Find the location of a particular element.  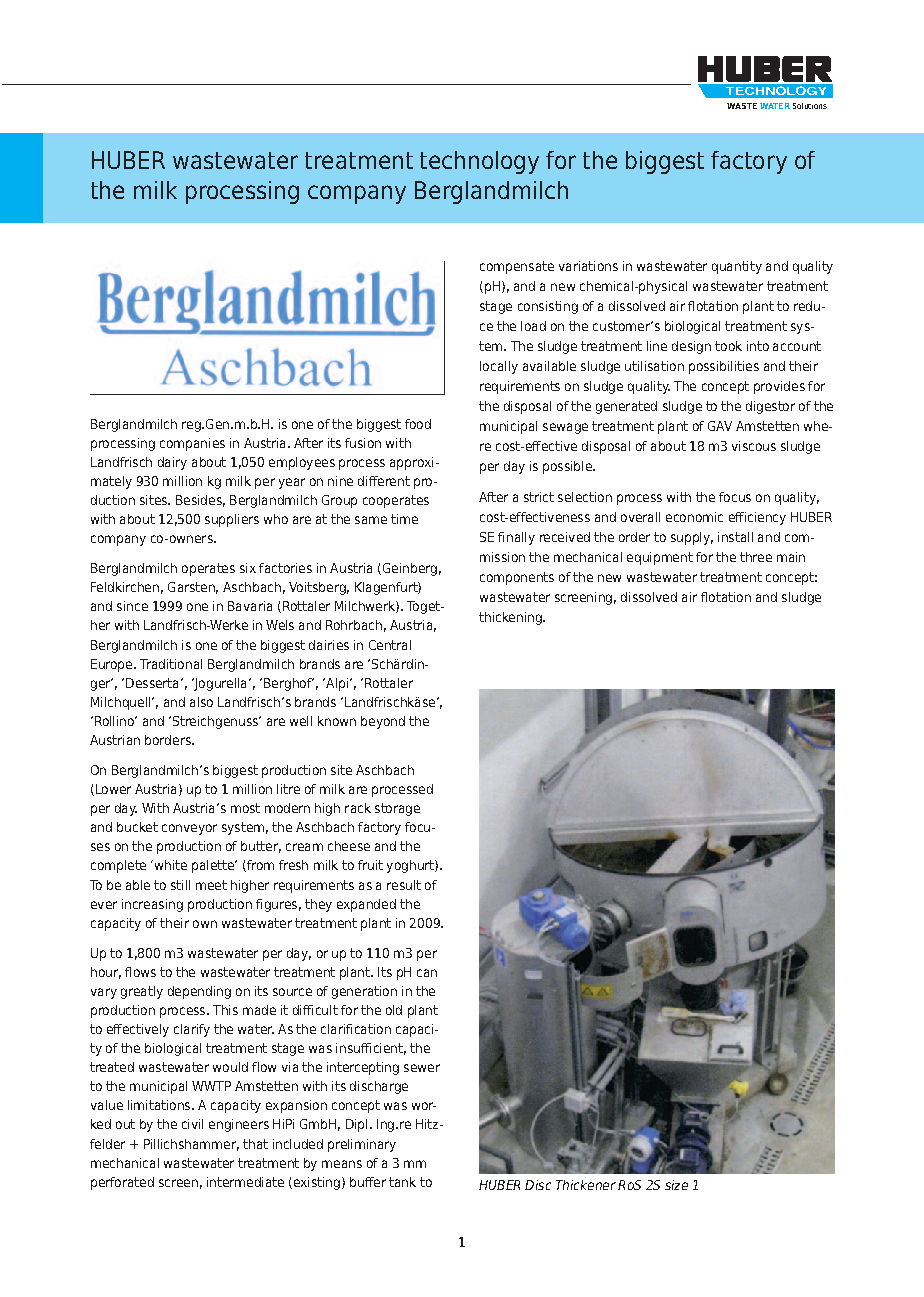

dairy is located at coordinates (172, 463).
